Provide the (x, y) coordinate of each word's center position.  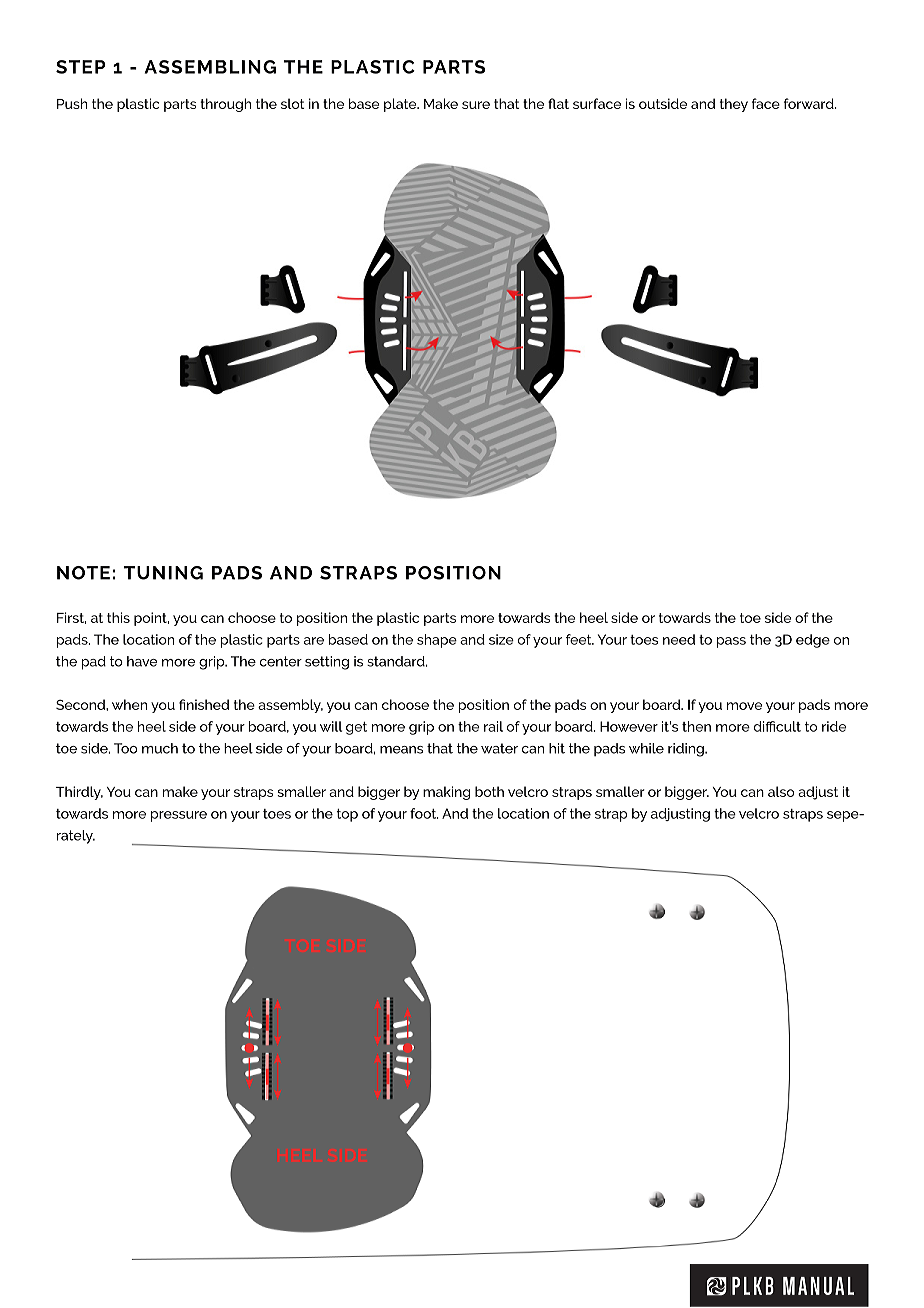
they (734, 105)
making (446, 793)
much (160, 748)
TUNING (163, 573)
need (679, 639)
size (501, 639)
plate (401, 105)
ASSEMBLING (210, 67)
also (781, 791)
